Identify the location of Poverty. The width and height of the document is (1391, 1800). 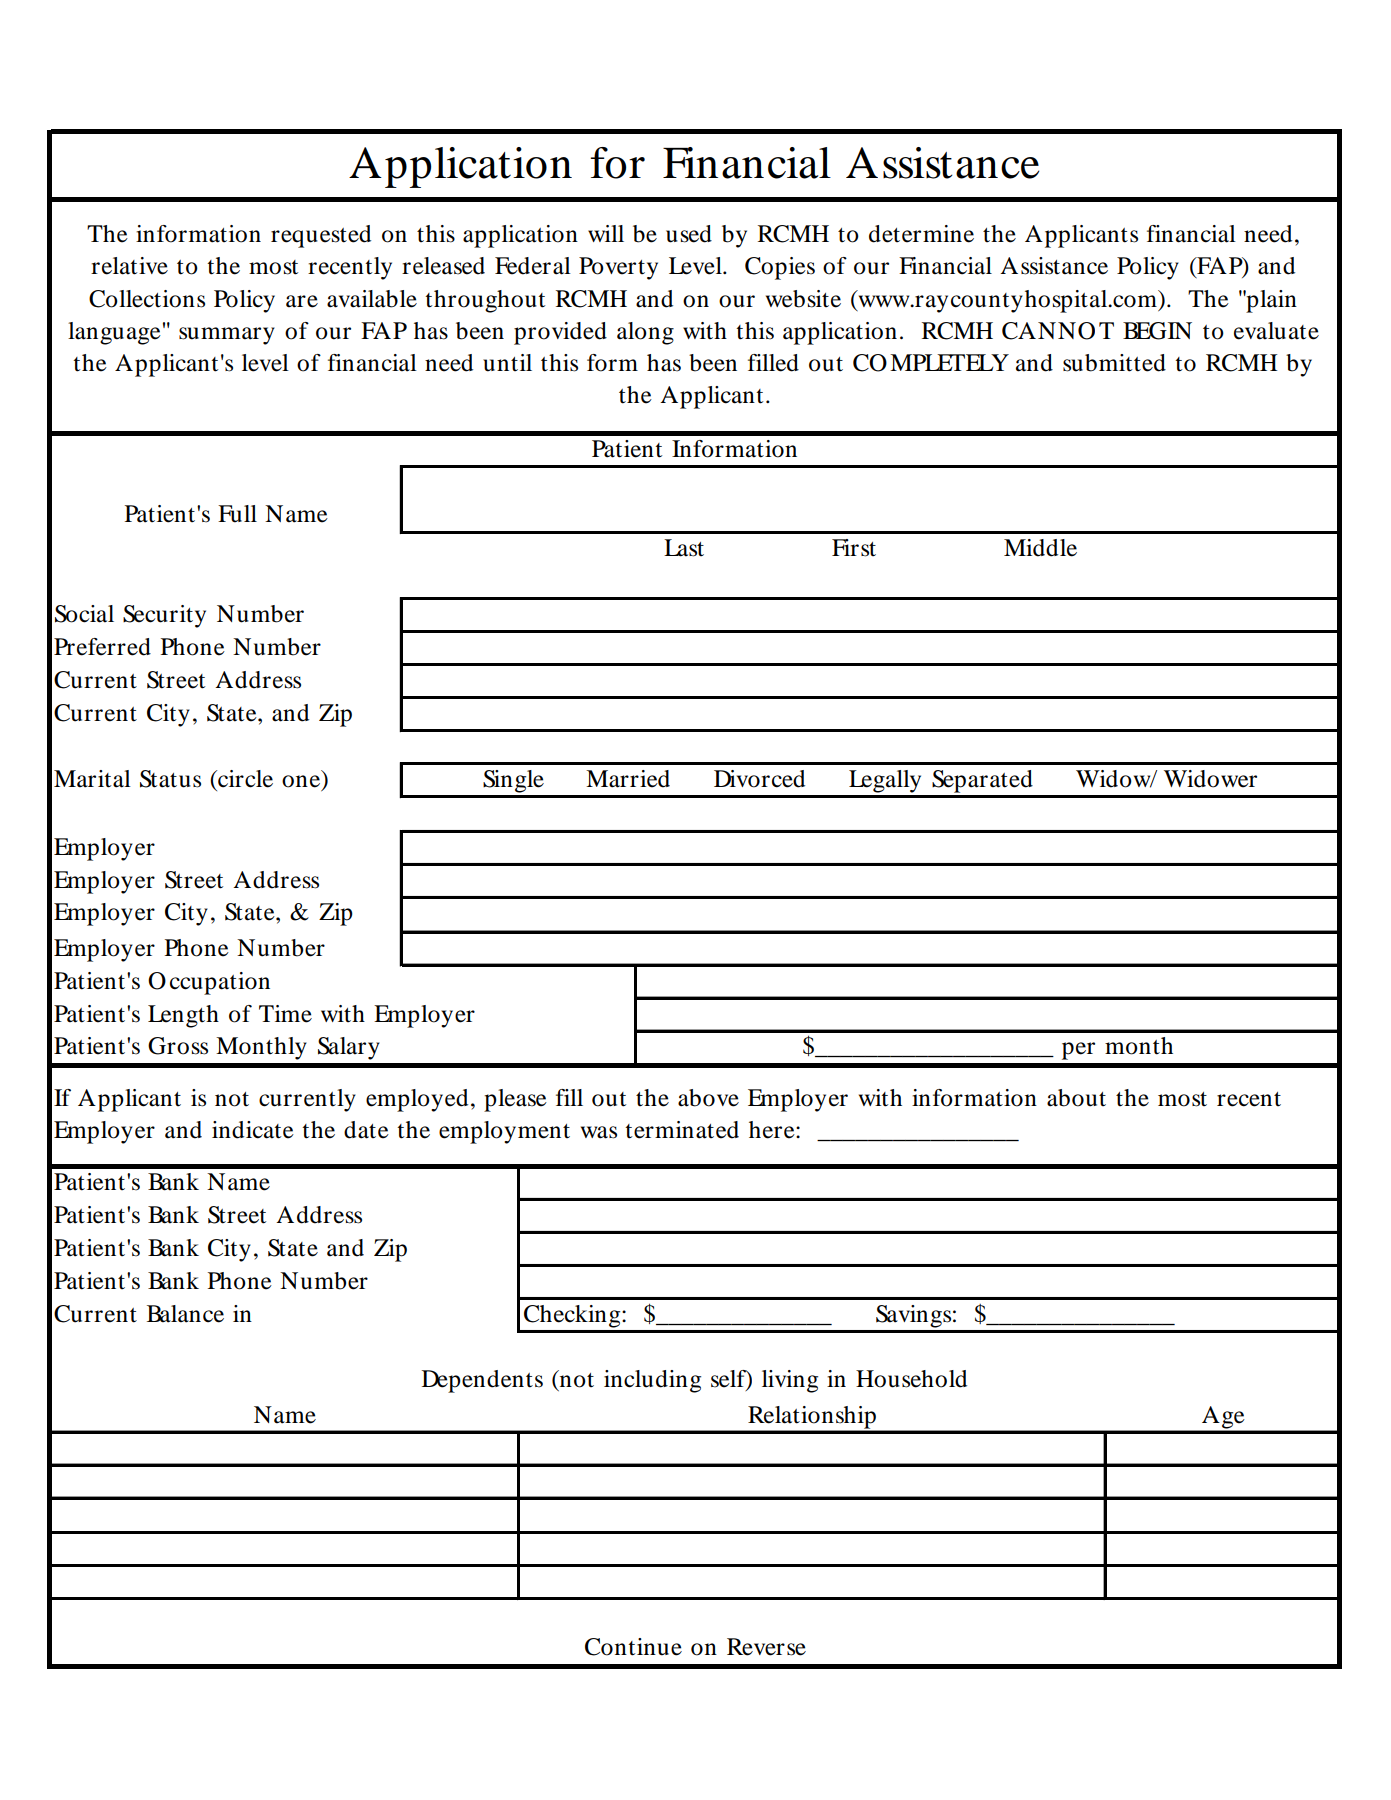
(618, 268).
